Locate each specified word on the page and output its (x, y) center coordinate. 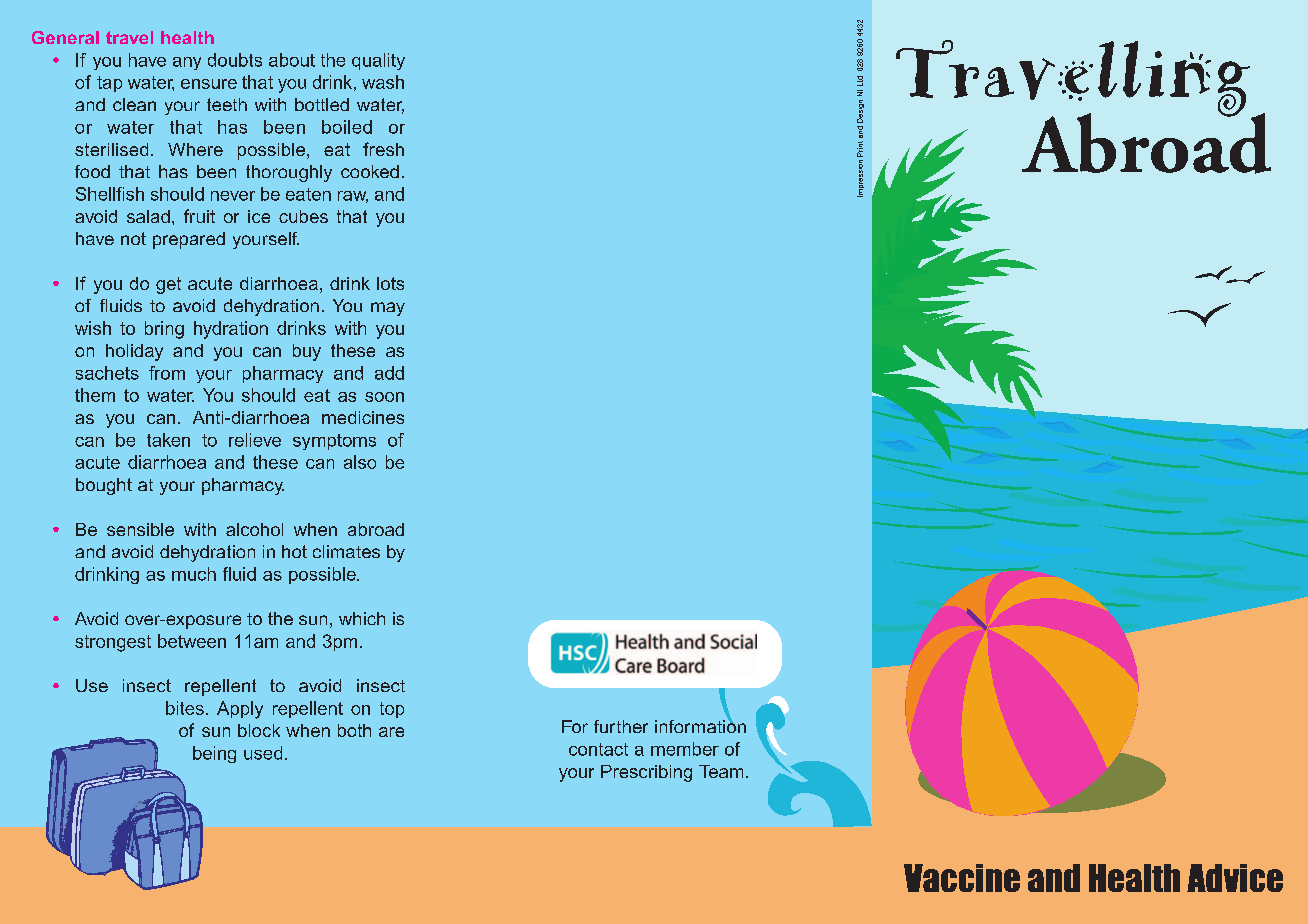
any (187, 63)
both (354, 730)
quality (378, 61)
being (214, 754)
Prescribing (646, 773)
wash (383, 82)
